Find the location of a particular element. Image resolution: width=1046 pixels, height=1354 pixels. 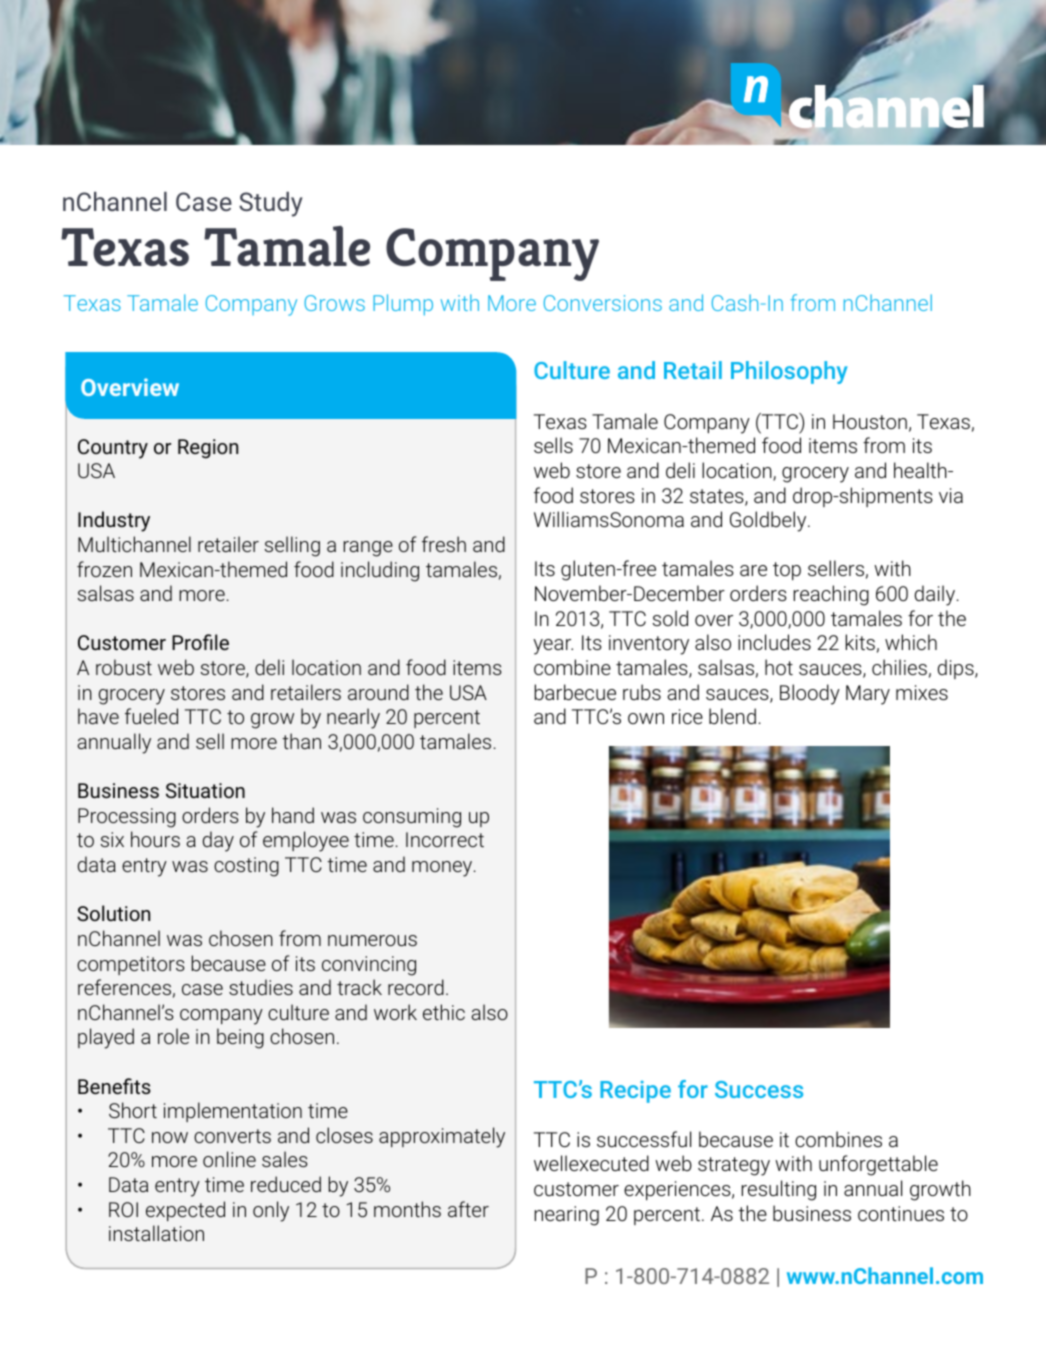

Conversions is located at coordinates (603, 303).
